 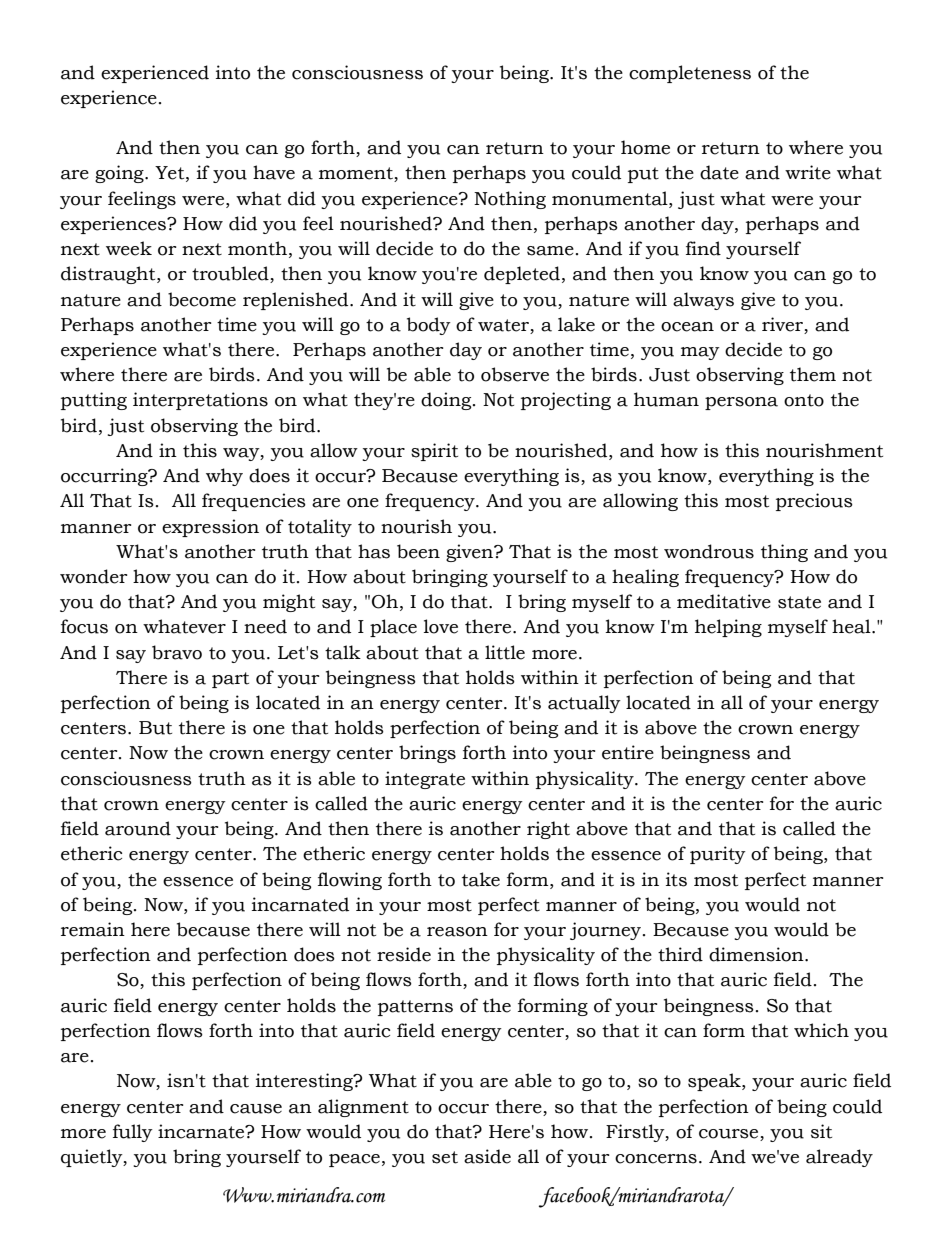 I want to click on moment, so click(x=357, y=174).
